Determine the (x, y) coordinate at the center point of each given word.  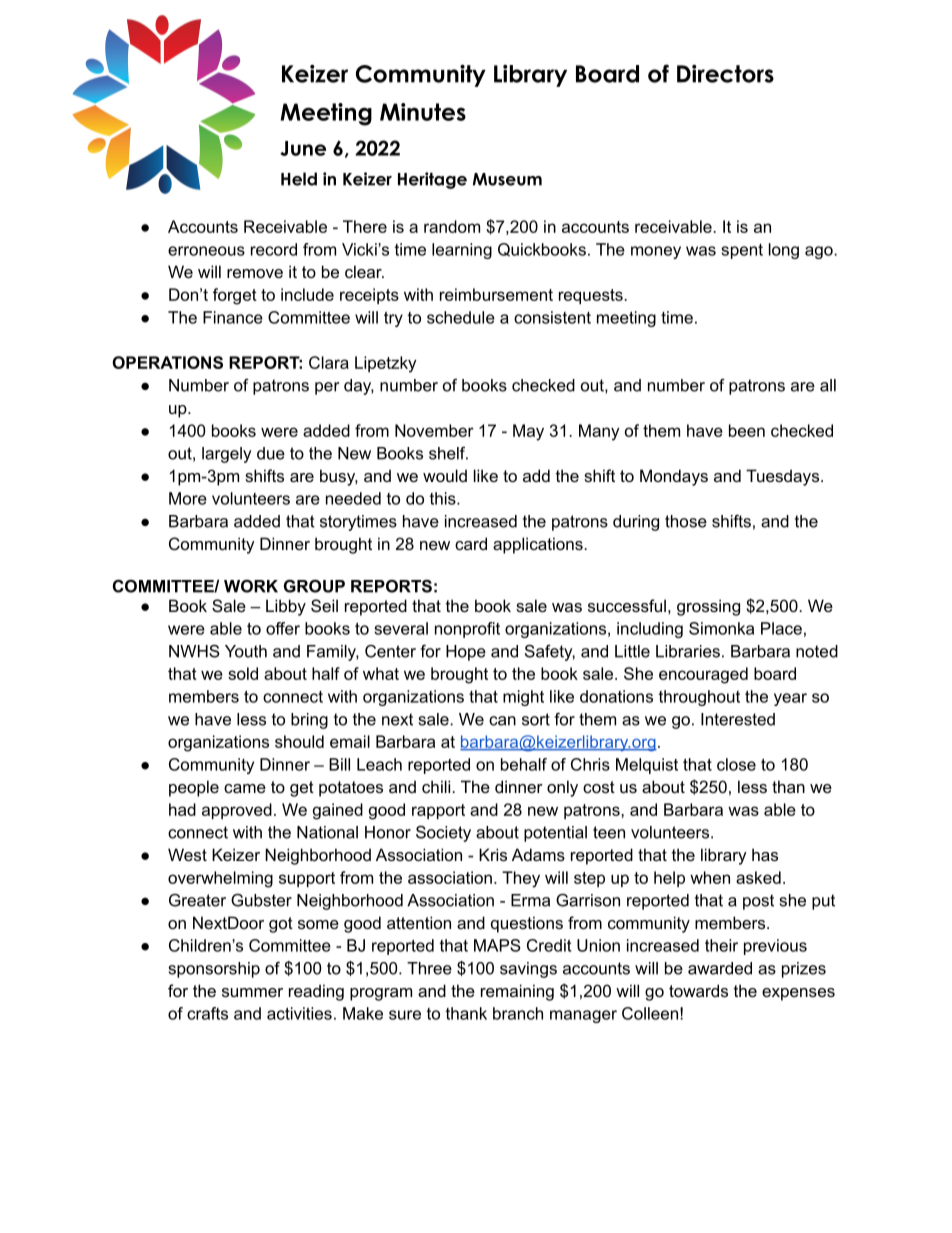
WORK (251, 586)
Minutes (423, 112)
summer (252, 992)
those (686, 521)
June (303, 148)
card (471, 543)
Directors (725, 73)
